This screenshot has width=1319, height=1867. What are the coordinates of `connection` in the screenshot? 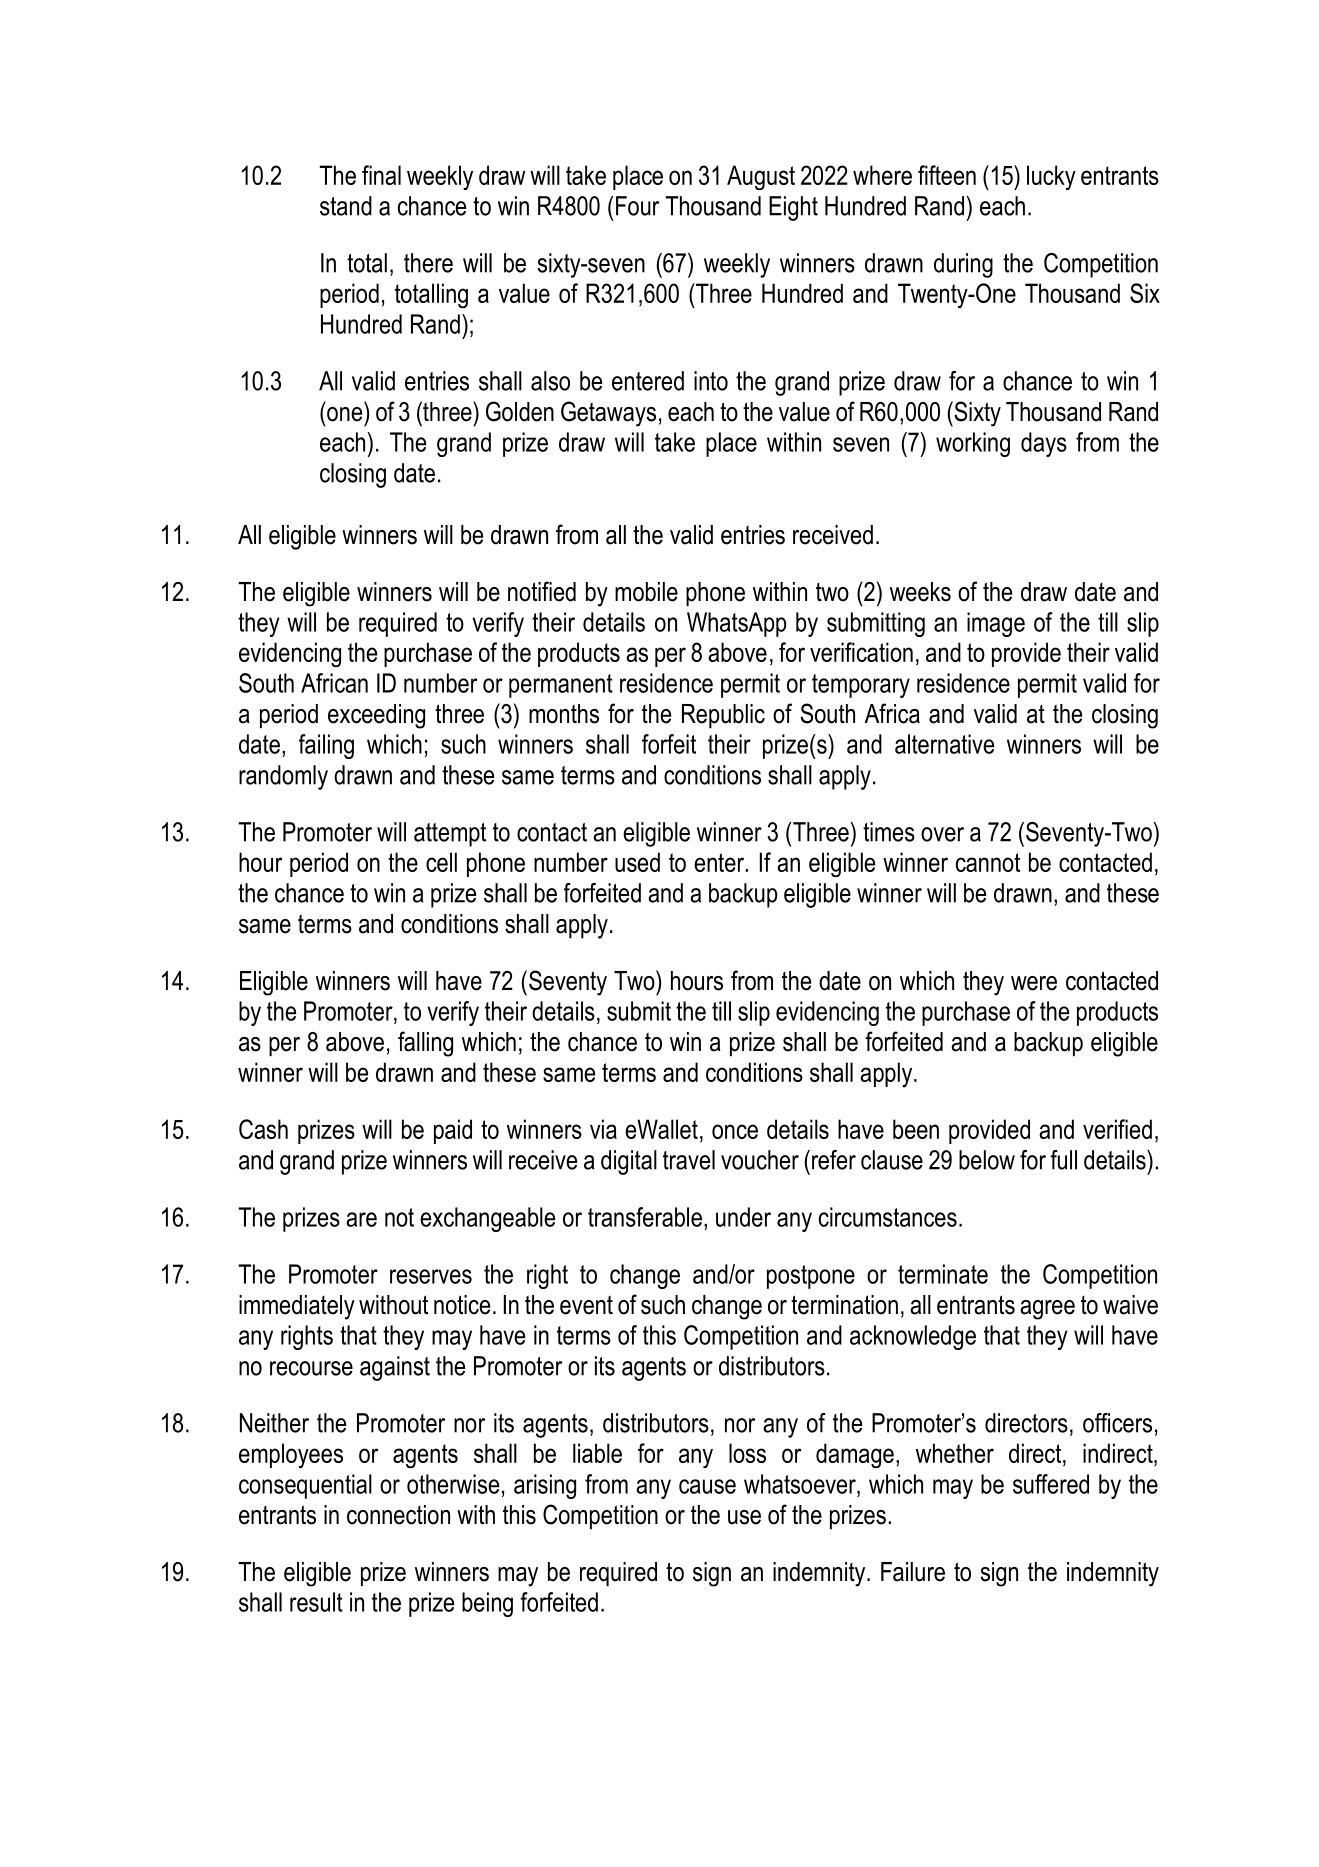 It's located at (398, 1515).
